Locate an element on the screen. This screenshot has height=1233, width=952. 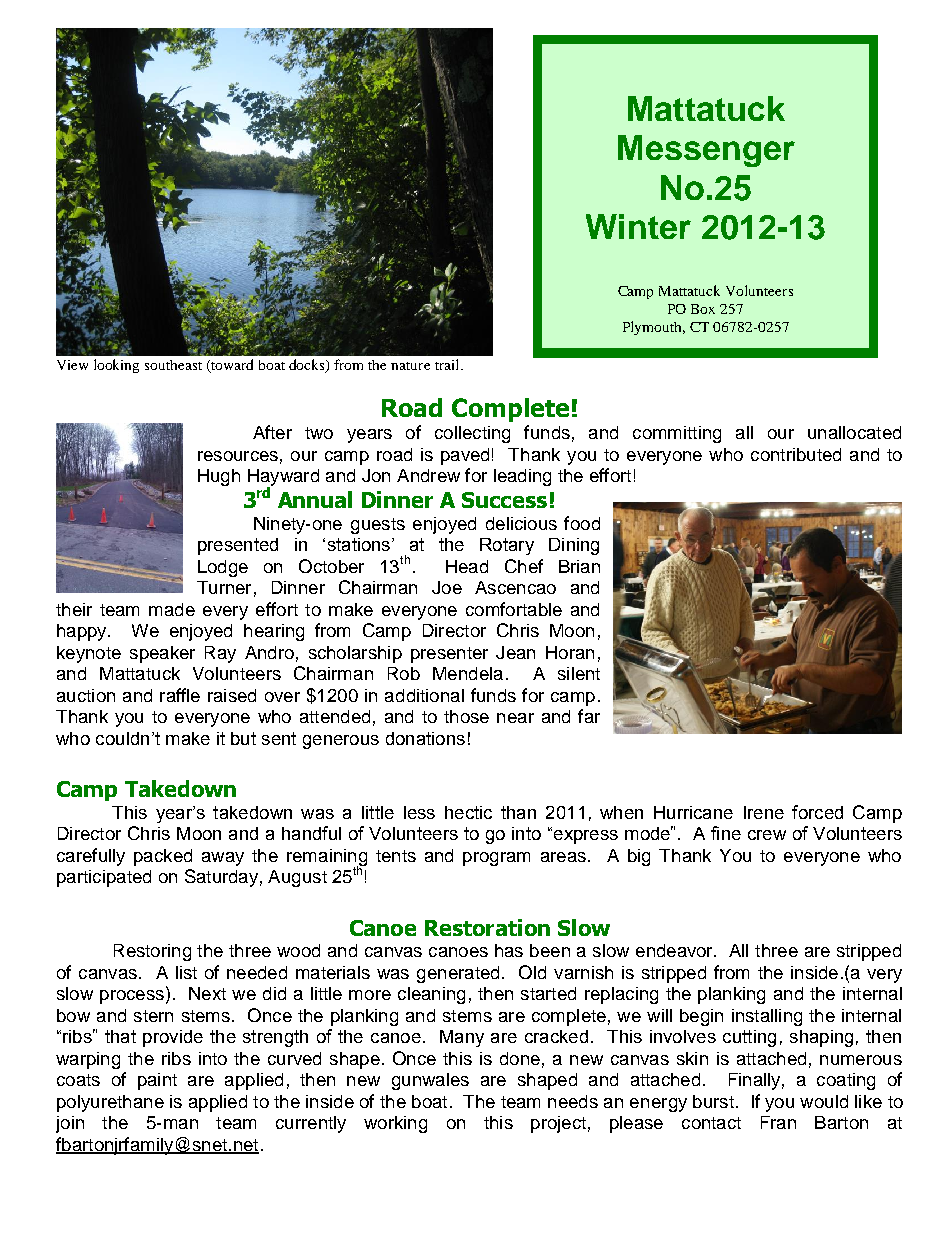
paint is located at coordinates (157, 1081).
